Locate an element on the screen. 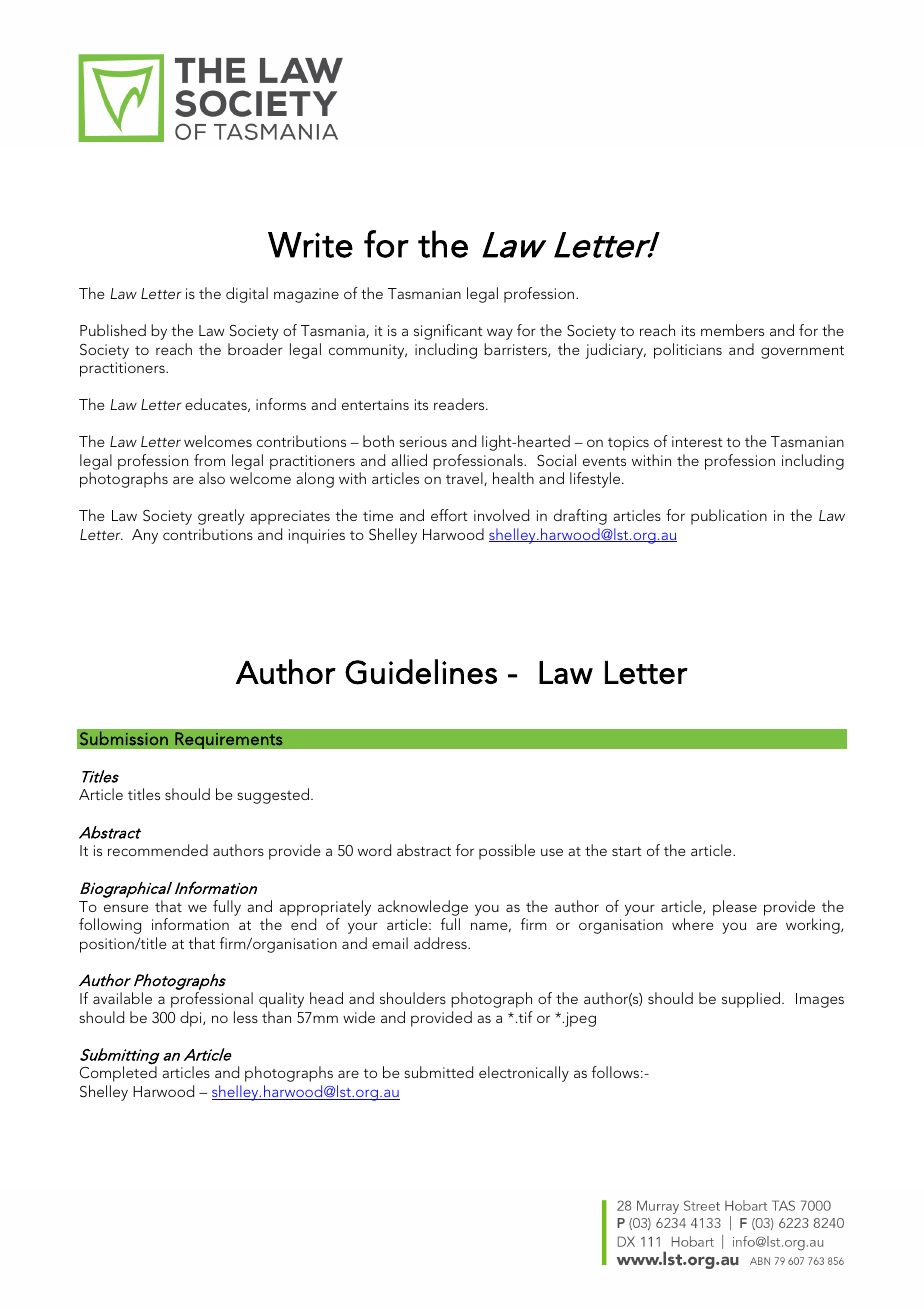 The width and height of the screenshot is (924, 1309). from is located at coordinates (209, 460).
